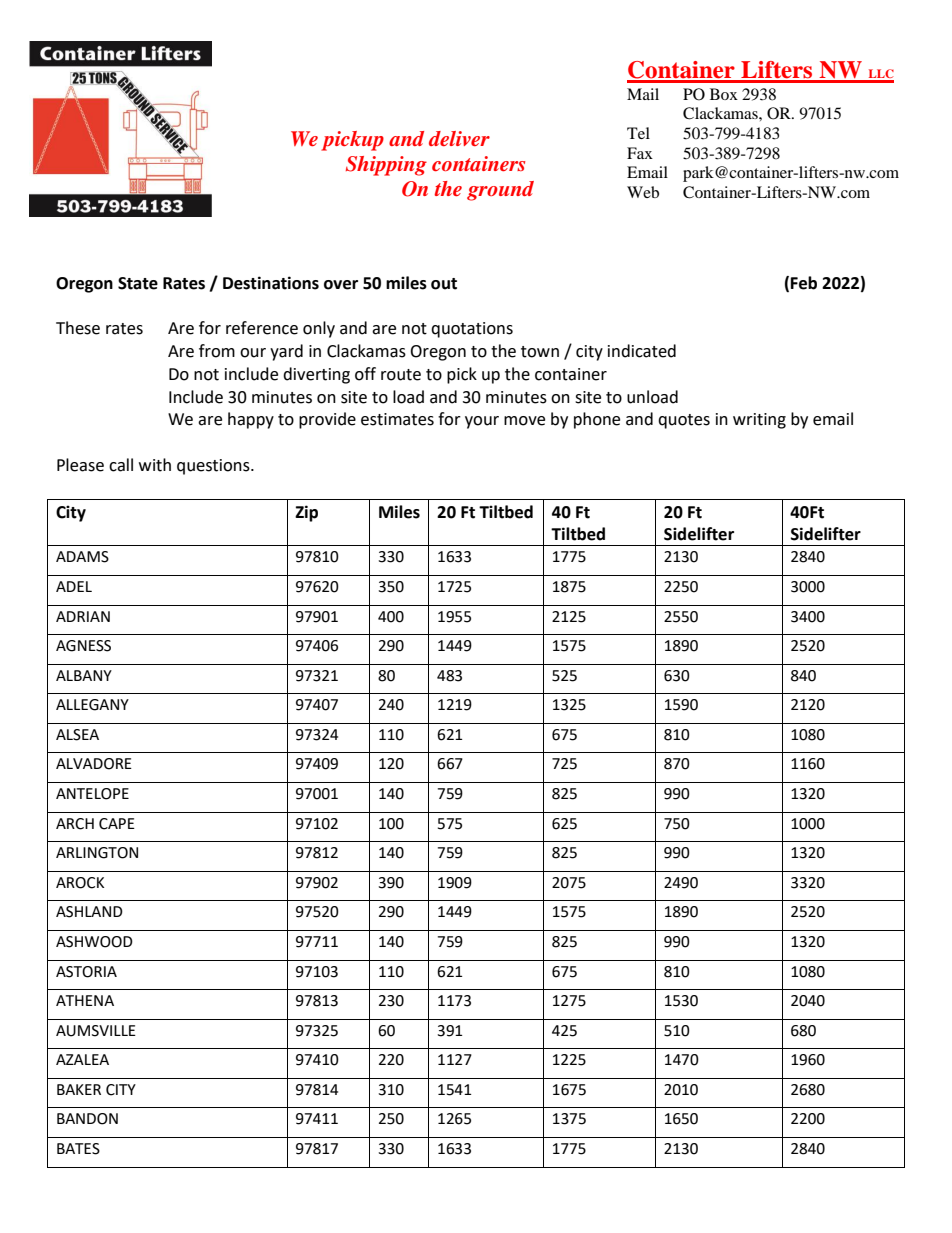 The width and height of the image is (952, 1233). I want to click on BANDON, so click(87, 1119).
